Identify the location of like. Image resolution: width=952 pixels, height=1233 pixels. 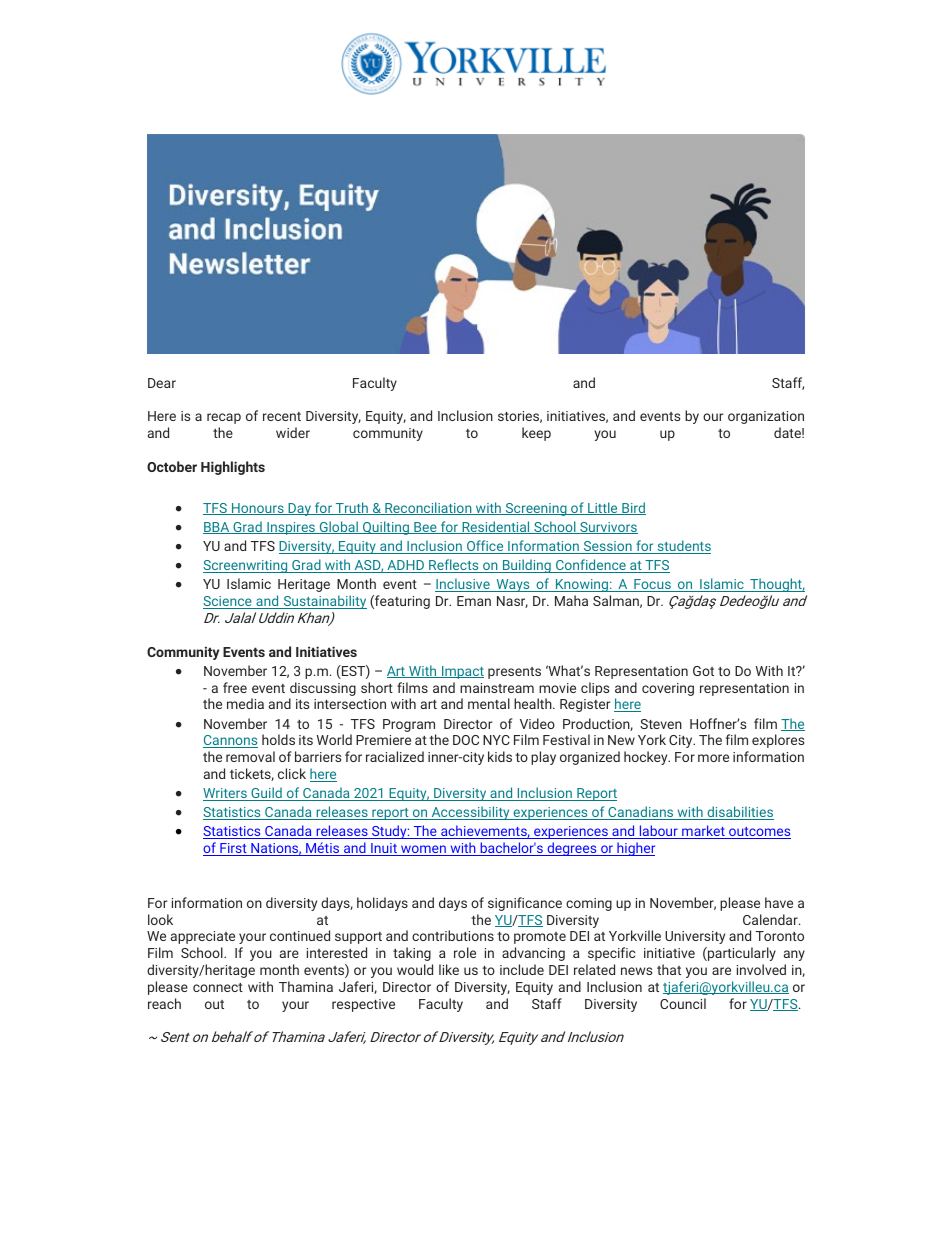
(449, 969).
